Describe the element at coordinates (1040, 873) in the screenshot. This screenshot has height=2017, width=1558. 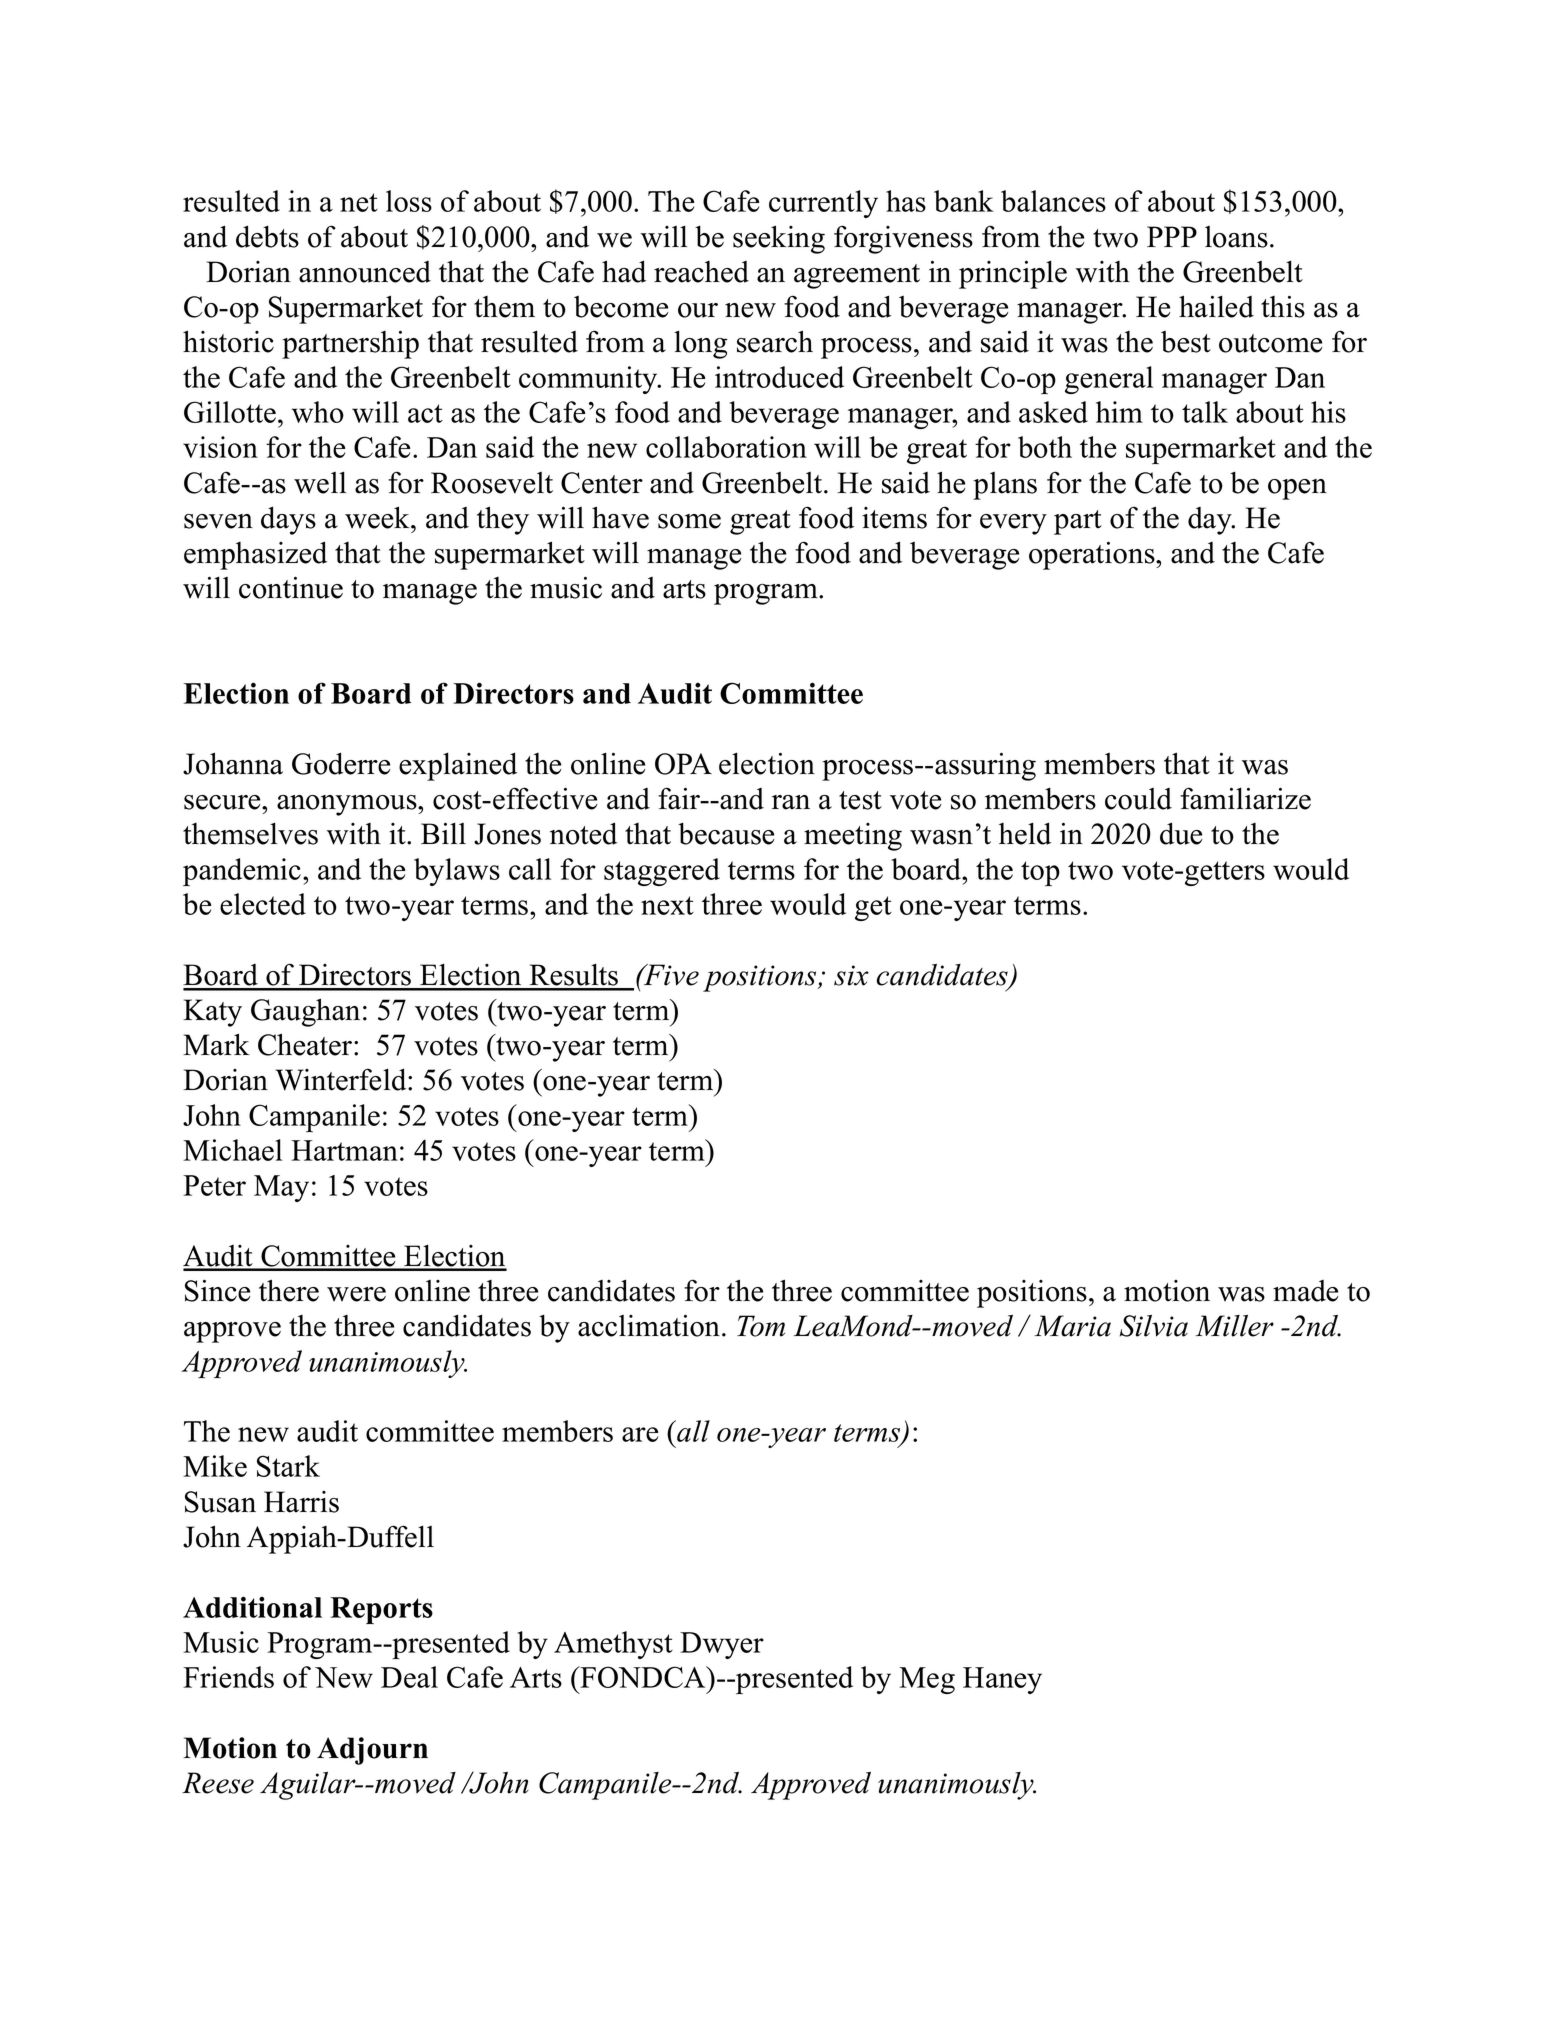
I see `top` at that location.
